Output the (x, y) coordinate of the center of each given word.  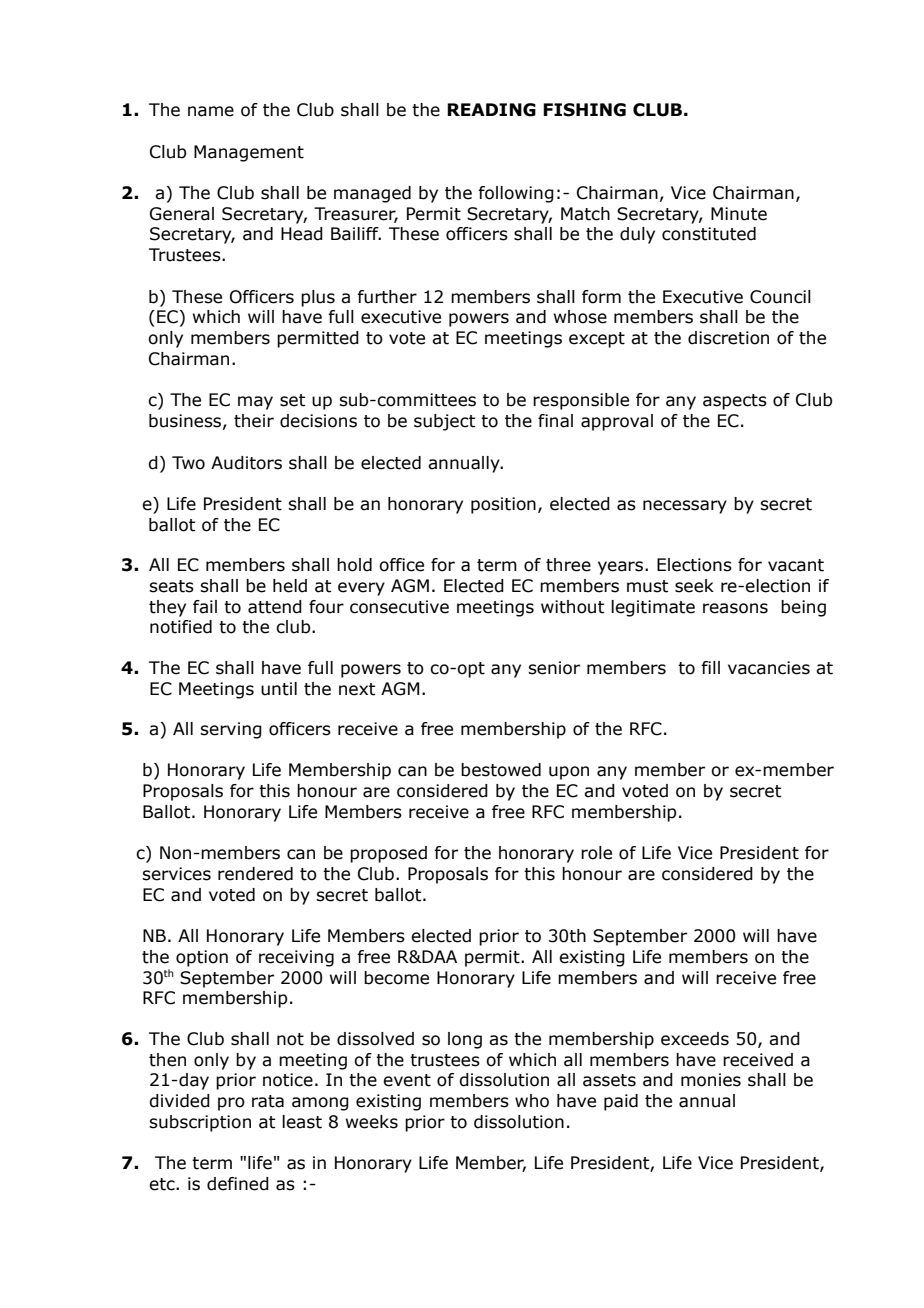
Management (249, 153)
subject (444, 422)
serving (231, 730)
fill (710, 667)
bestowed (501, 770)
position (503, 505)
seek (694, 586)
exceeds (695, 1039)
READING (491, 110)
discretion (728, 338)
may (255, 403)
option (202, 958)
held (290, 586)
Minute (739, 214)
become (396, 978)
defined (238, 1184)
